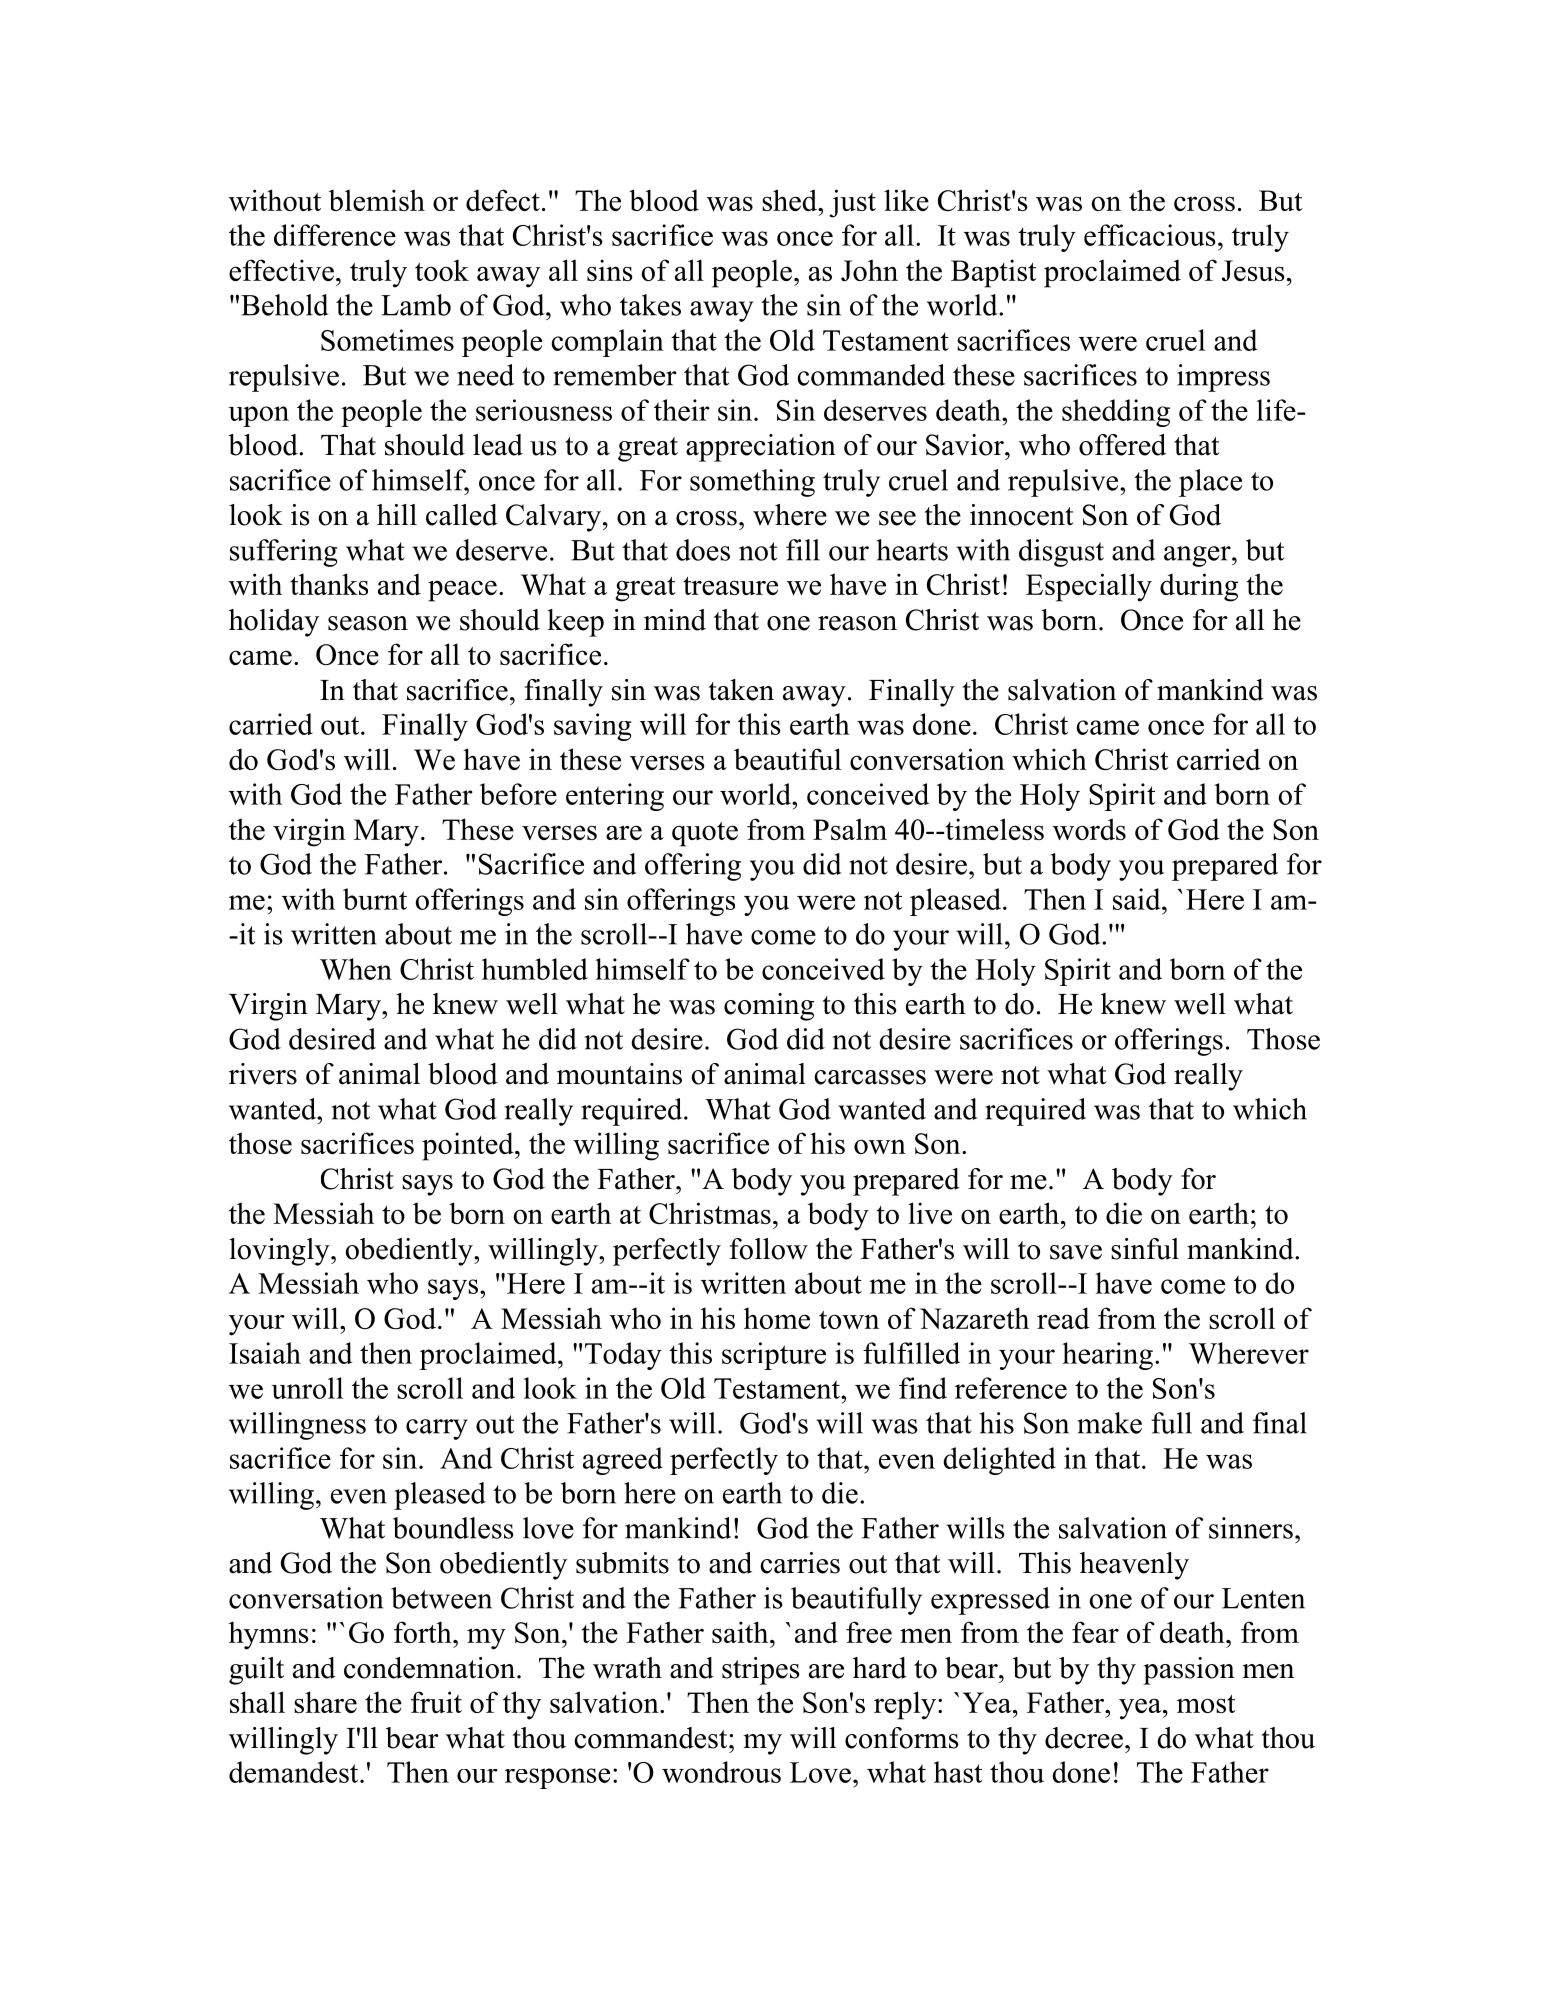 The image size is (1549, 2005). What do you see at coordinates (1089, 587) in the document?
I see `Especially` at bounding box center [1089, 587].
